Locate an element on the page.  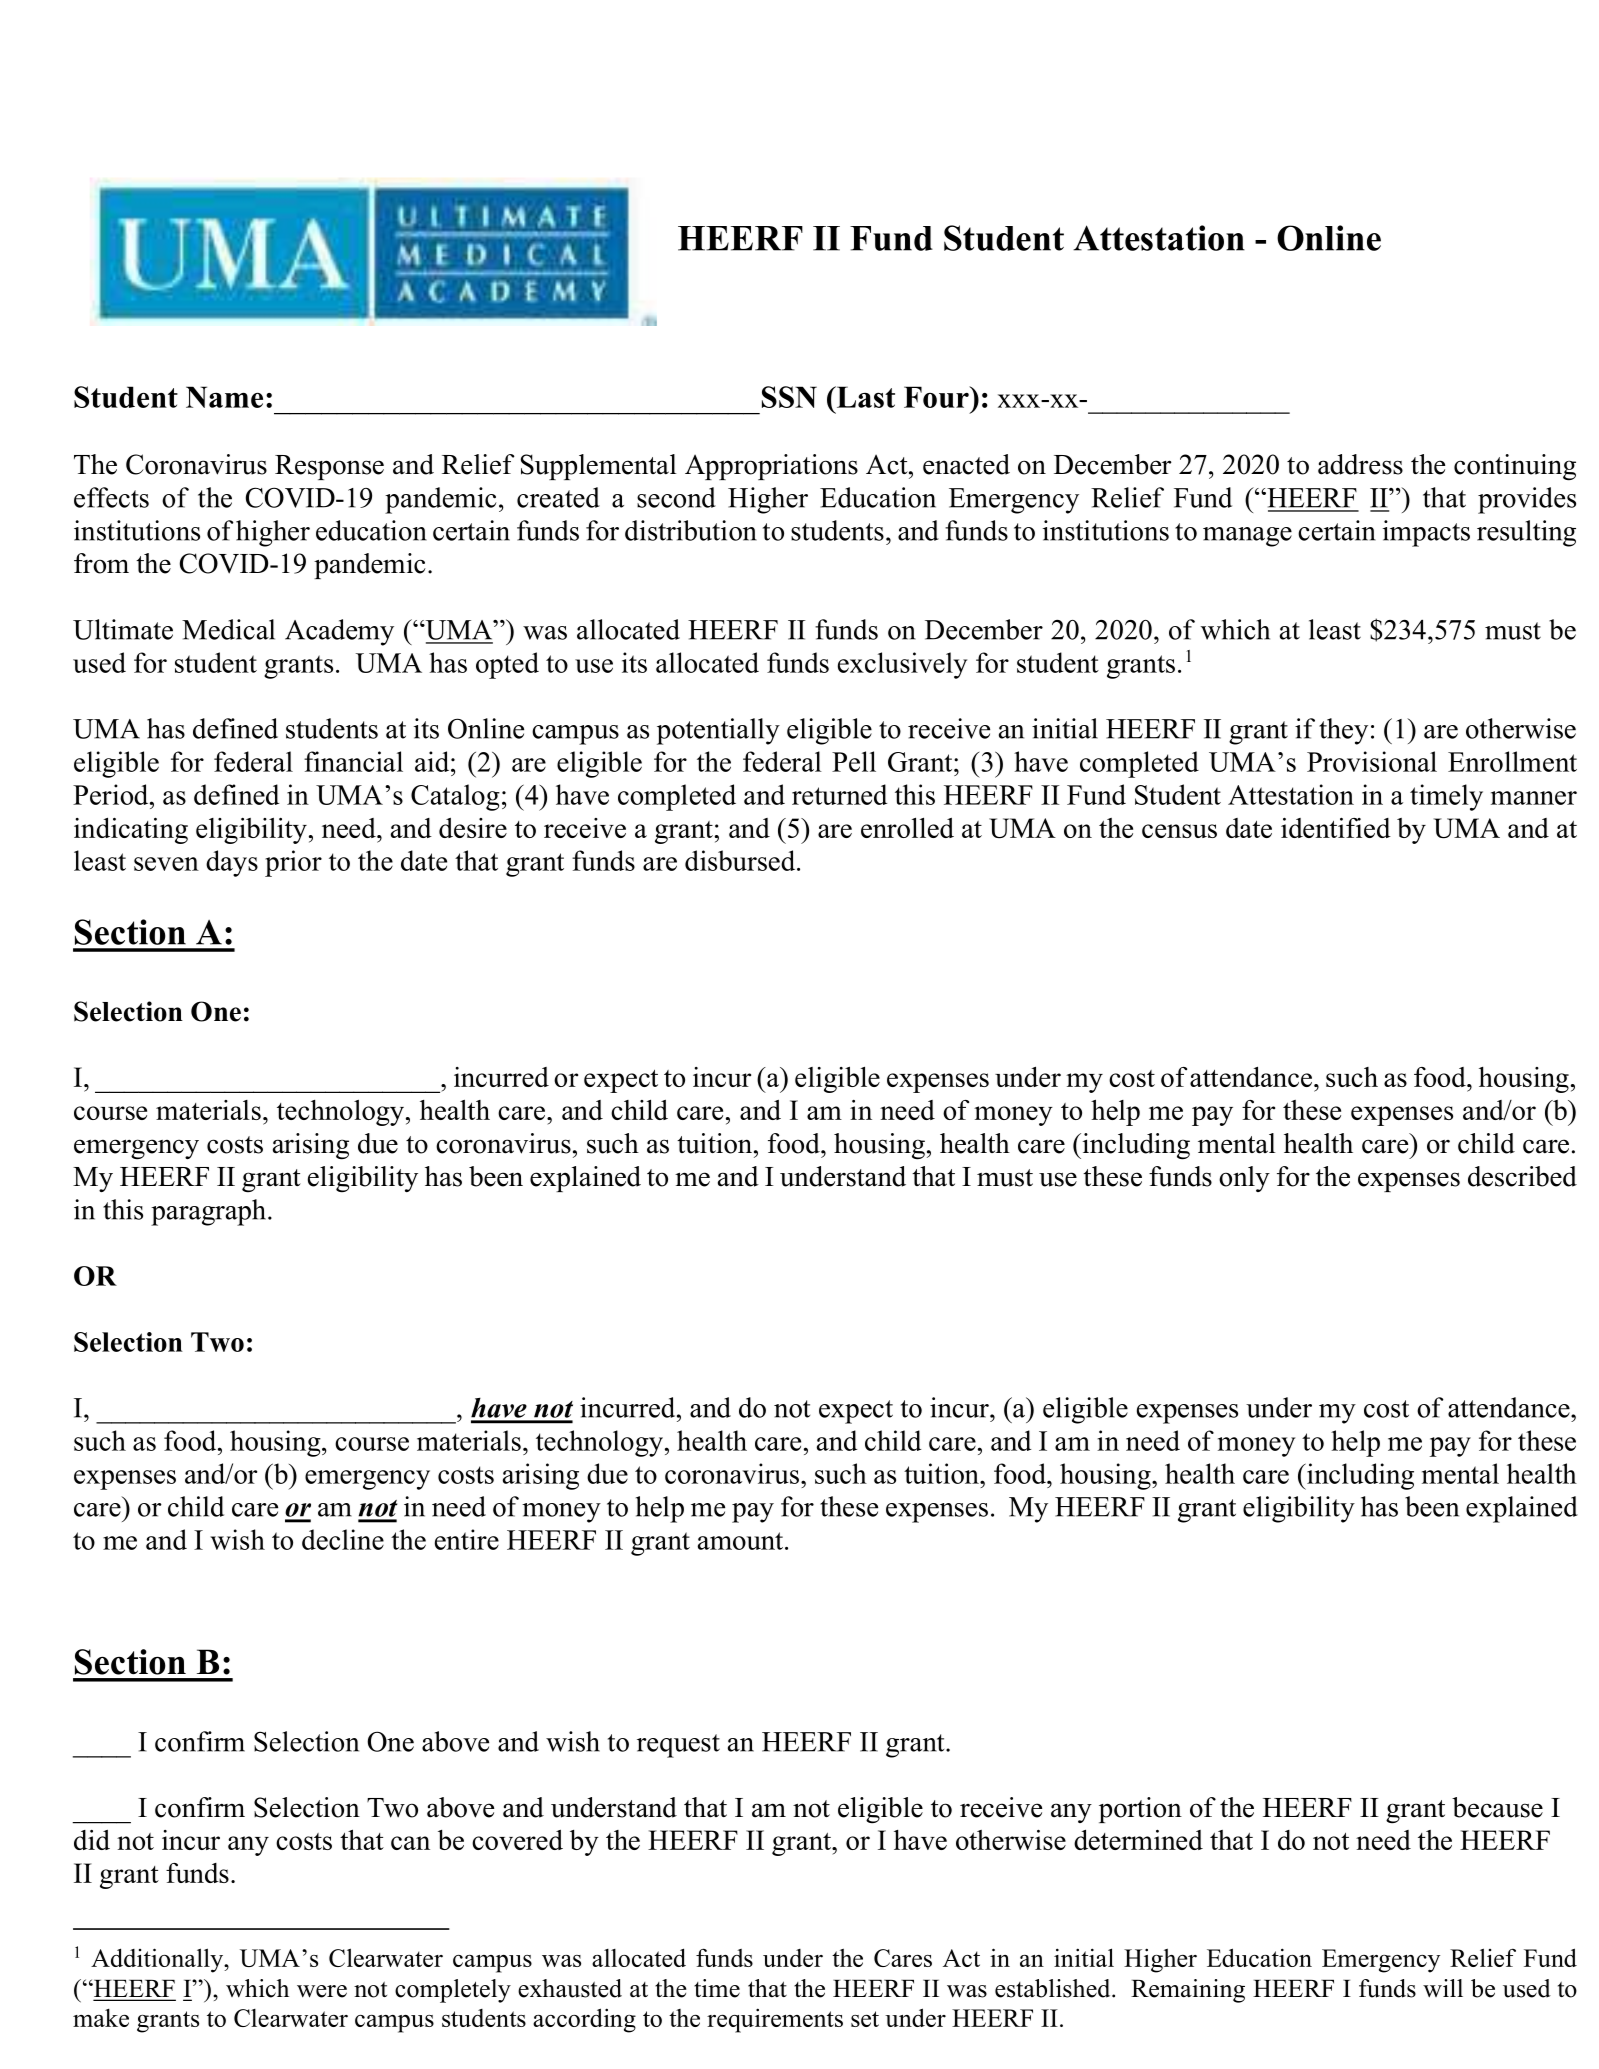
requirements is located at coordinates (775, 2020).
